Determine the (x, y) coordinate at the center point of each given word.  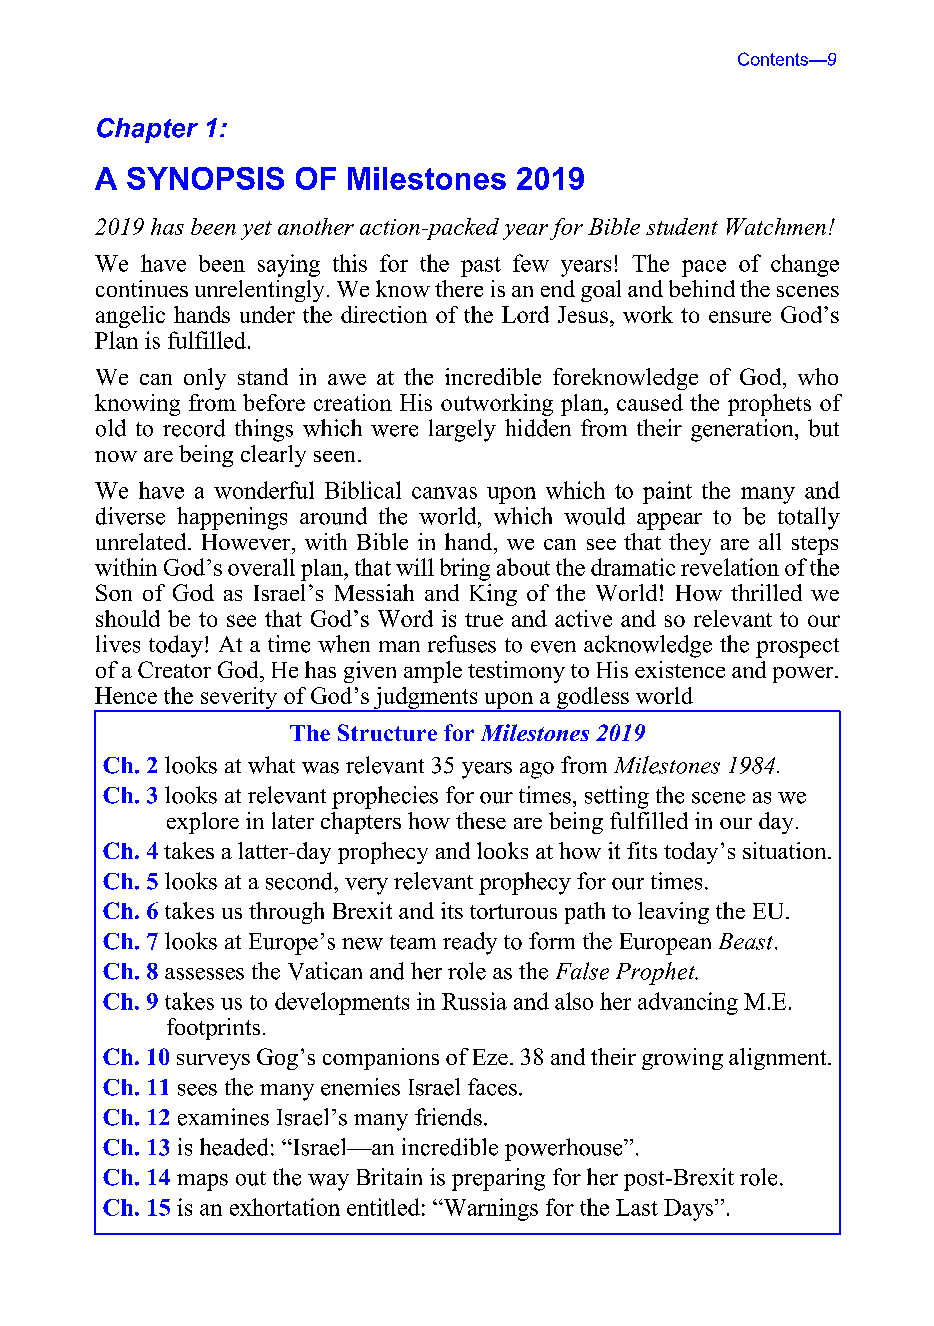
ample (433, 672)
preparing (498, 1179)
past (481, 267)
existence (680, 669)
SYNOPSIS (205, 178)
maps (202, 1182)
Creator (174, 669)
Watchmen (776, 226)
